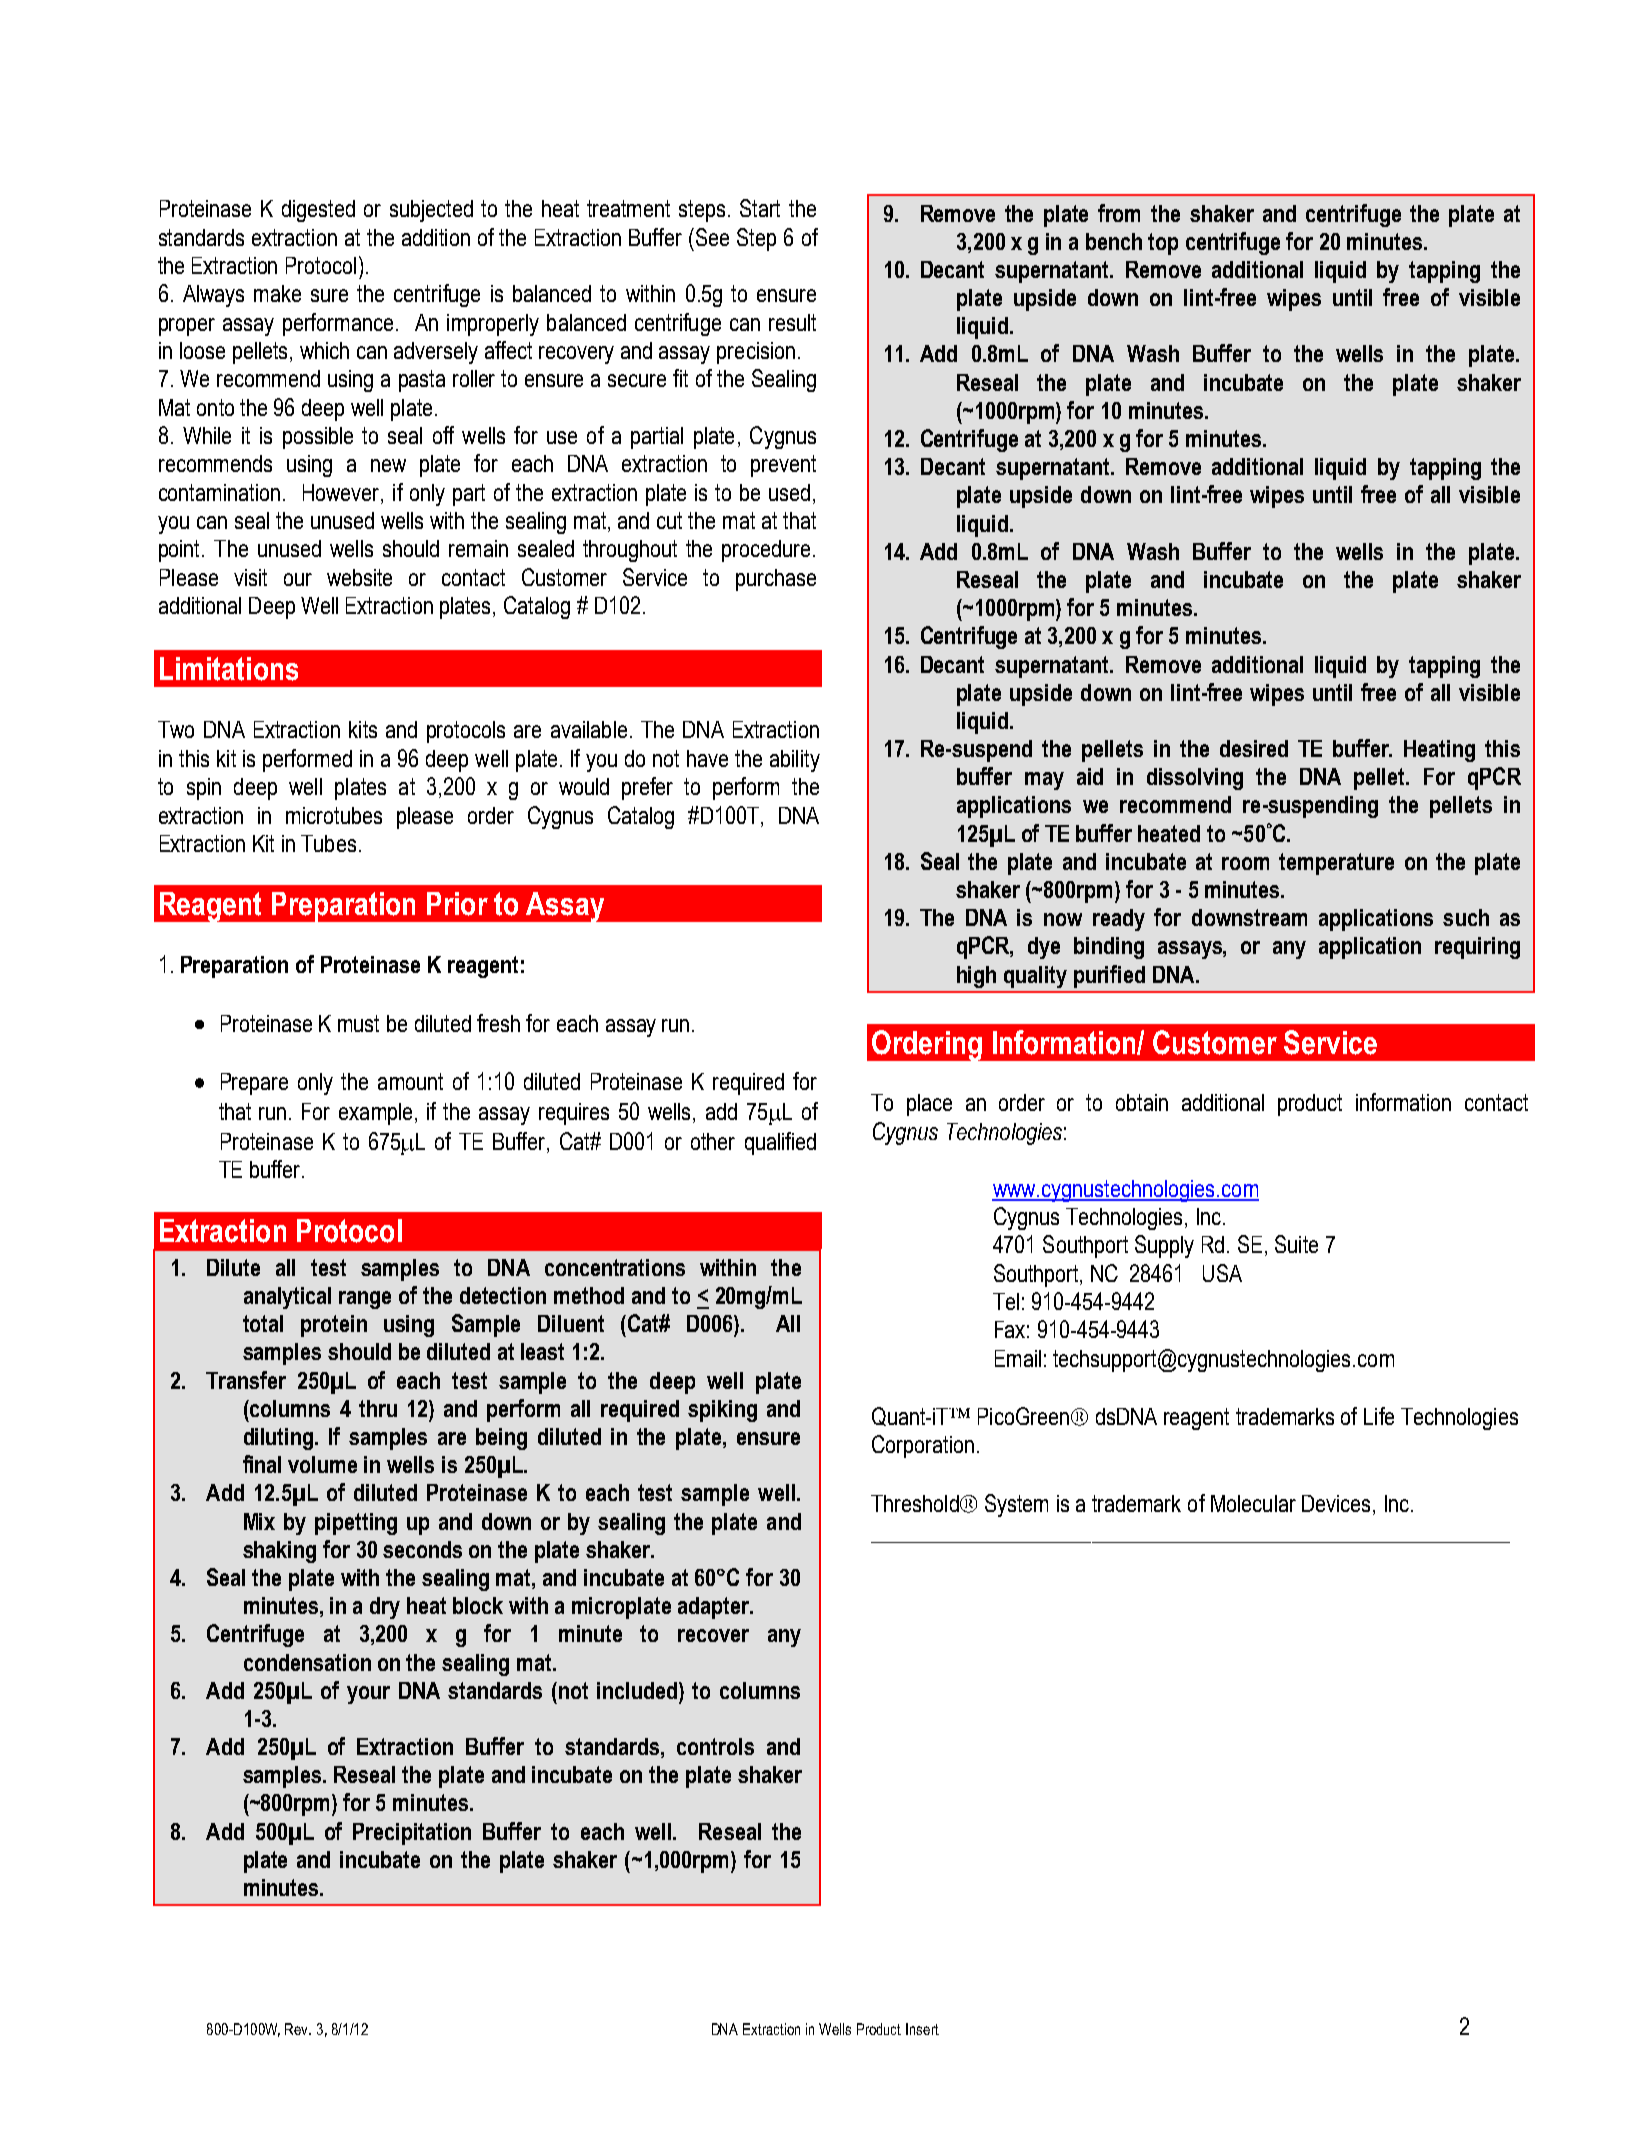 This page has width=1652, height=2138. Describe the element at coordinates (795, 761) in the page. I see `ability` at that location.
